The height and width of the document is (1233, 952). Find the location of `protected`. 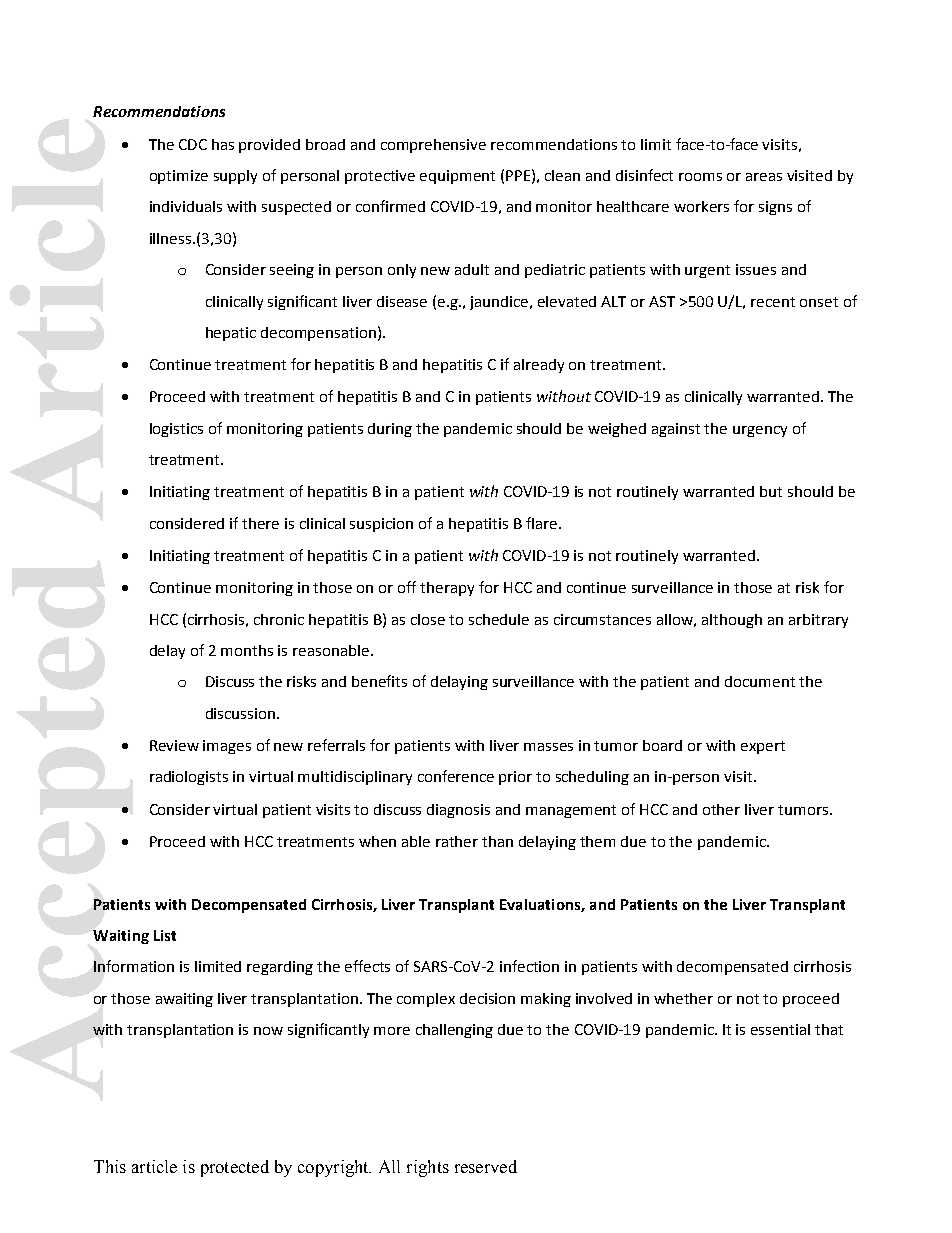

protected is located at coordinates (235, 1168).
